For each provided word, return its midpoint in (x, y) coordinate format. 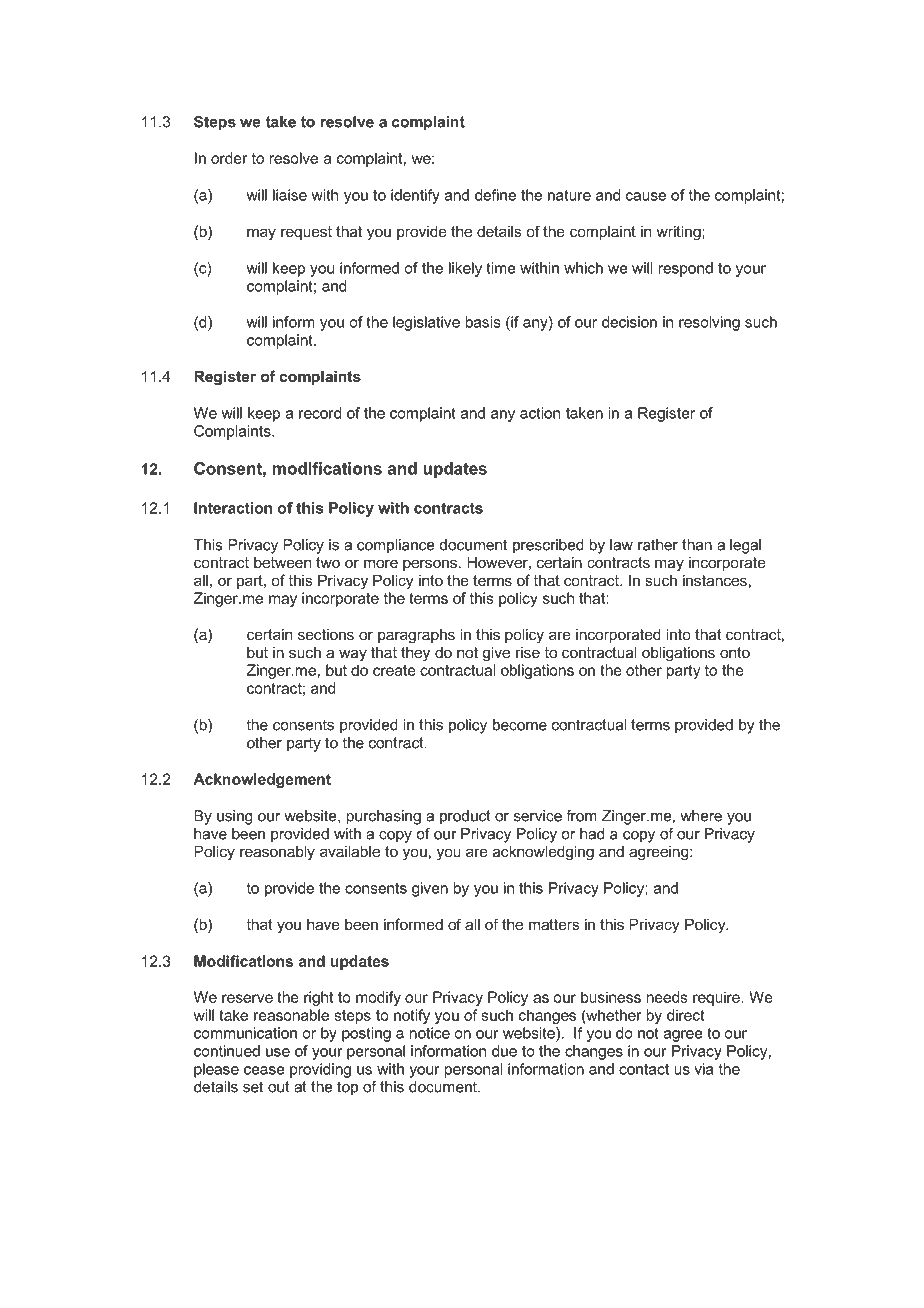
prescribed (548, 546)
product (465, 817)
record (320, 413)
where (701, 816)
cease (264, 1070)
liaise (290, 195)
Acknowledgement (262, 780)
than (697, 545)
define (495, 195)
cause (646, 196)
